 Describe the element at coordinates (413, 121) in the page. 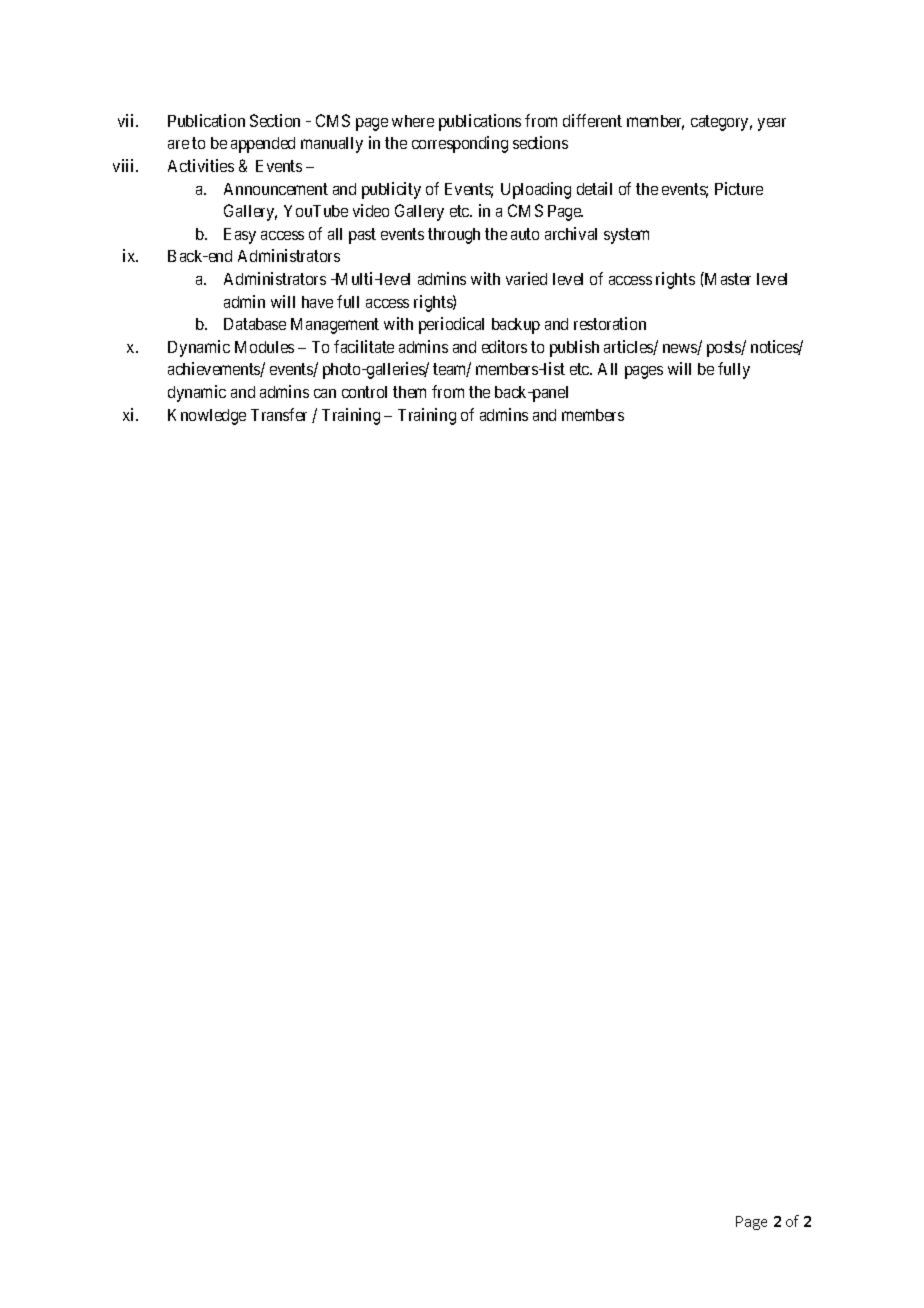

I see `where` at that location.
